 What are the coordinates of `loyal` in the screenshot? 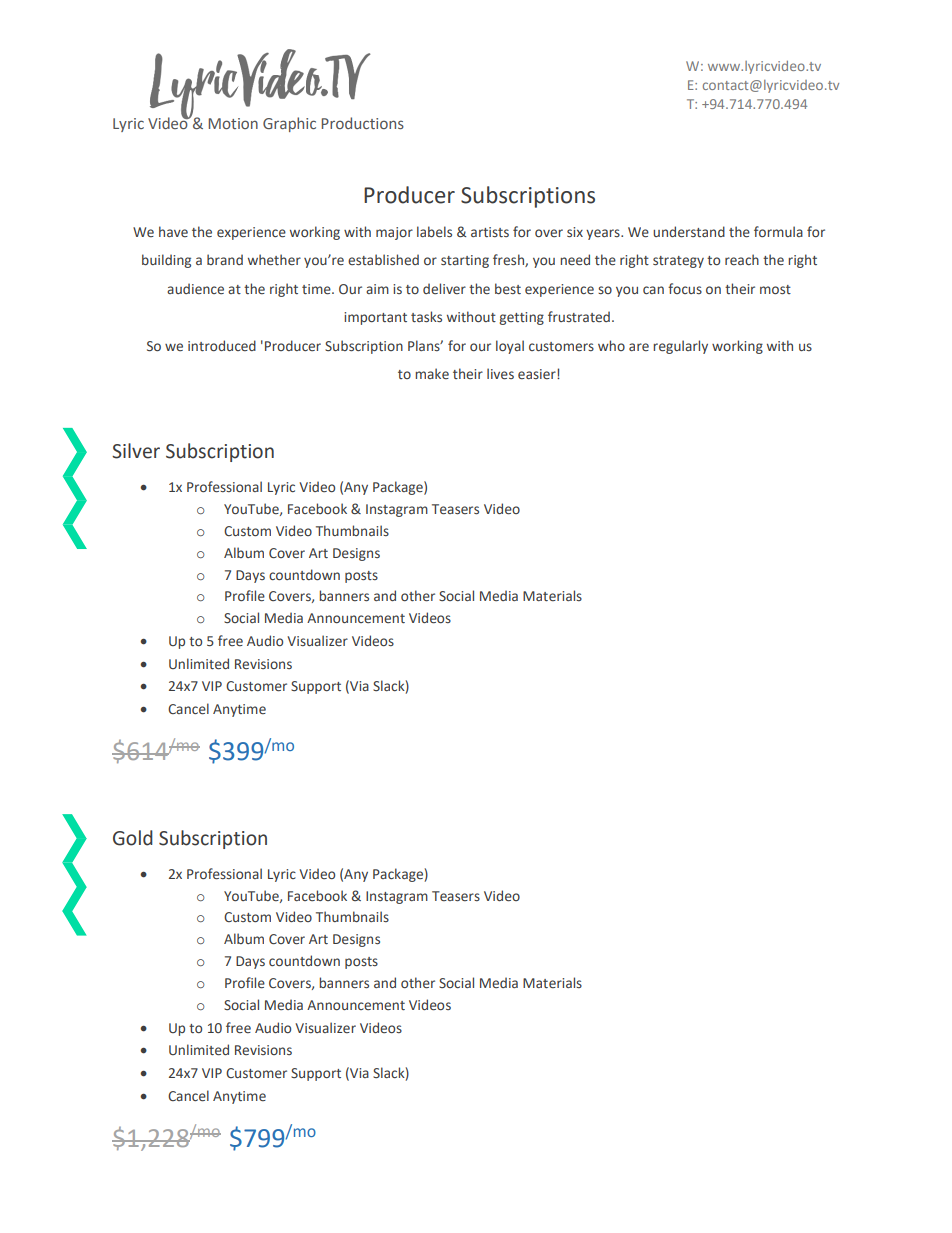 It's located at (510, 347).
